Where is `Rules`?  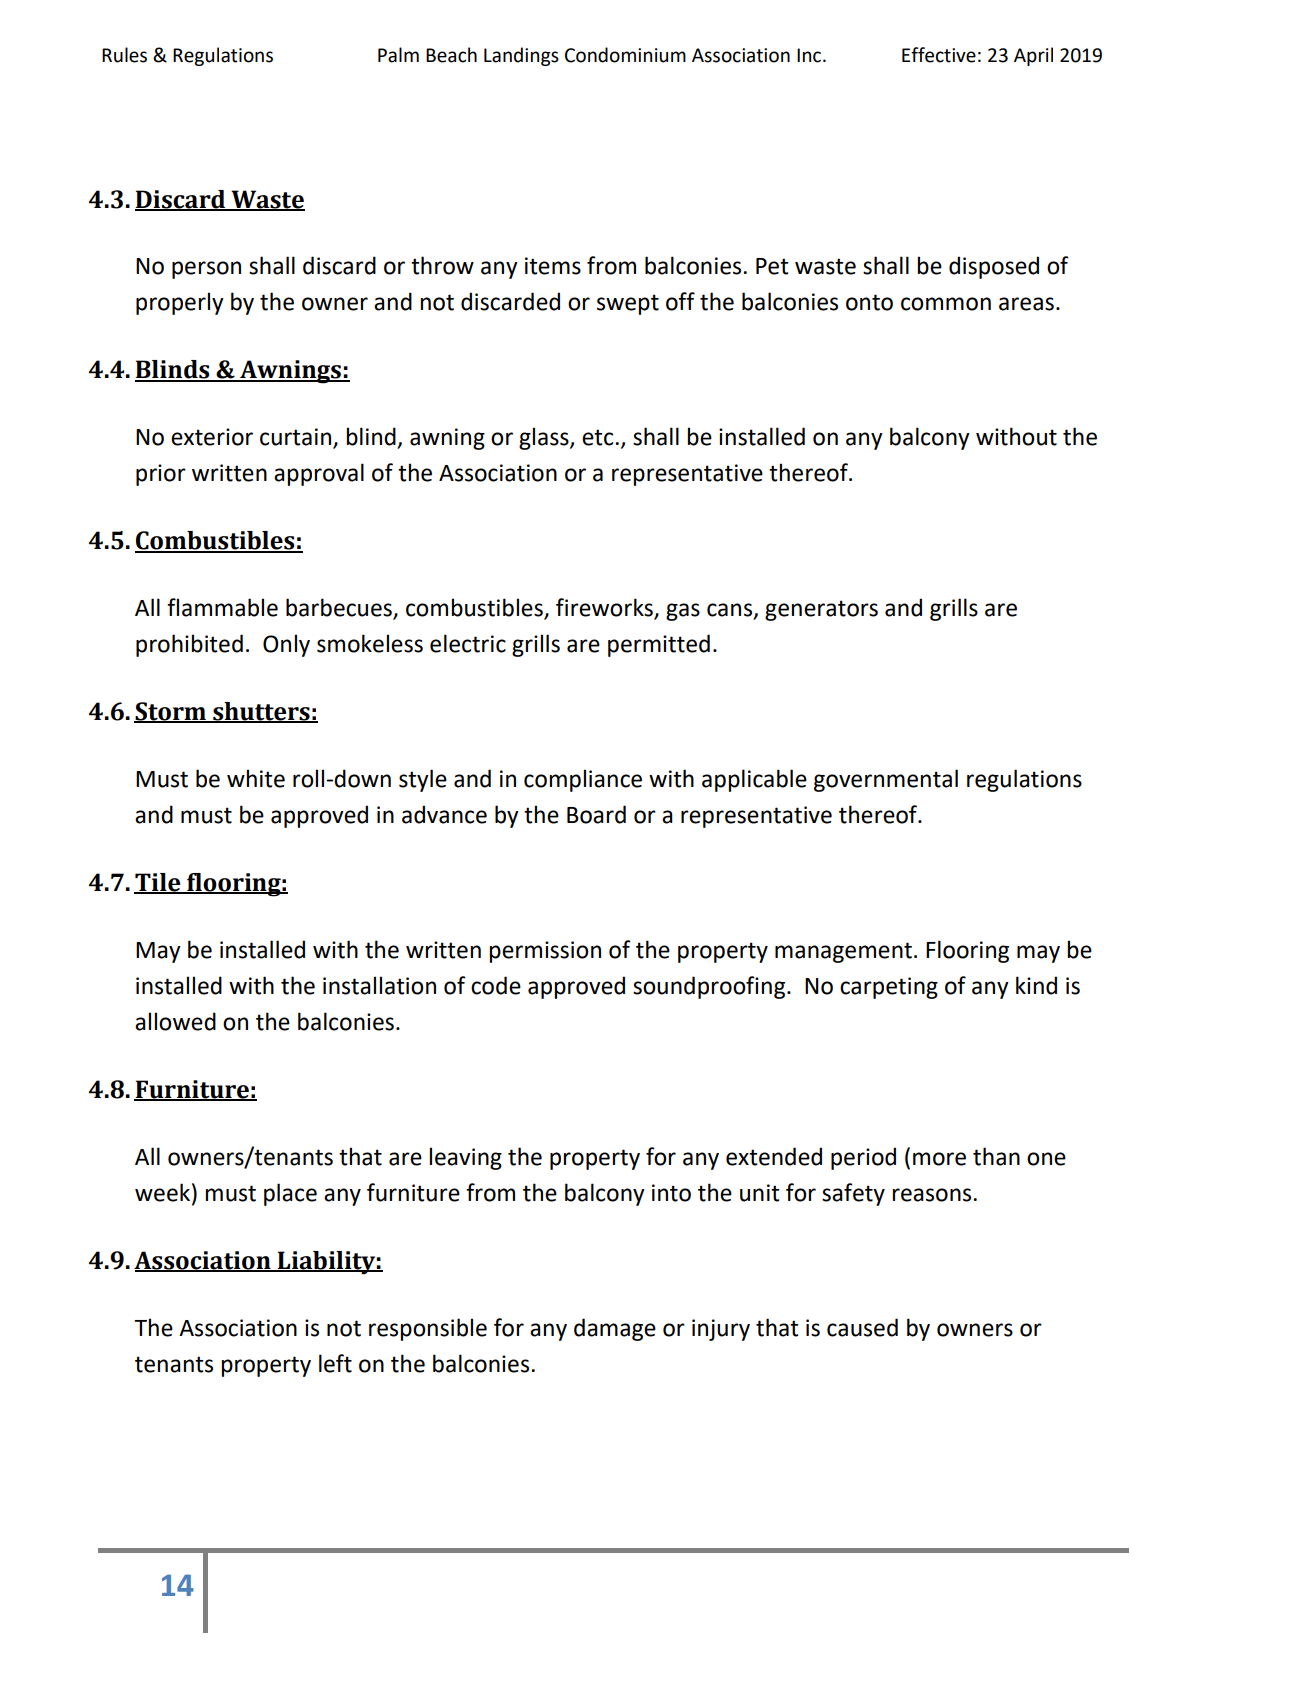
Rules is located at coordinates (124, 55).
